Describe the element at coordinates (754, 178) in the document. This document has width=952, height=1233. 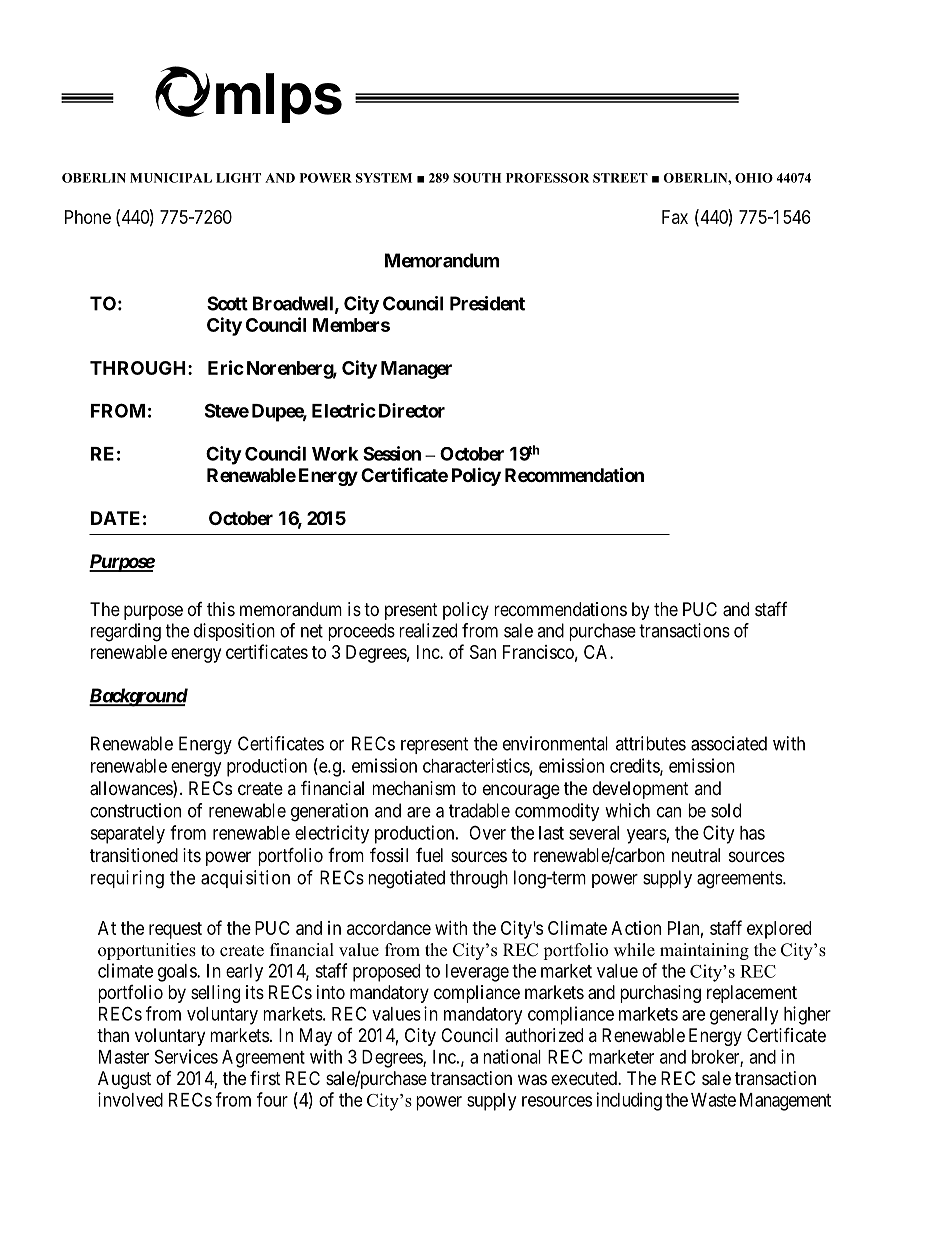
I see `OHIO` at that location.
